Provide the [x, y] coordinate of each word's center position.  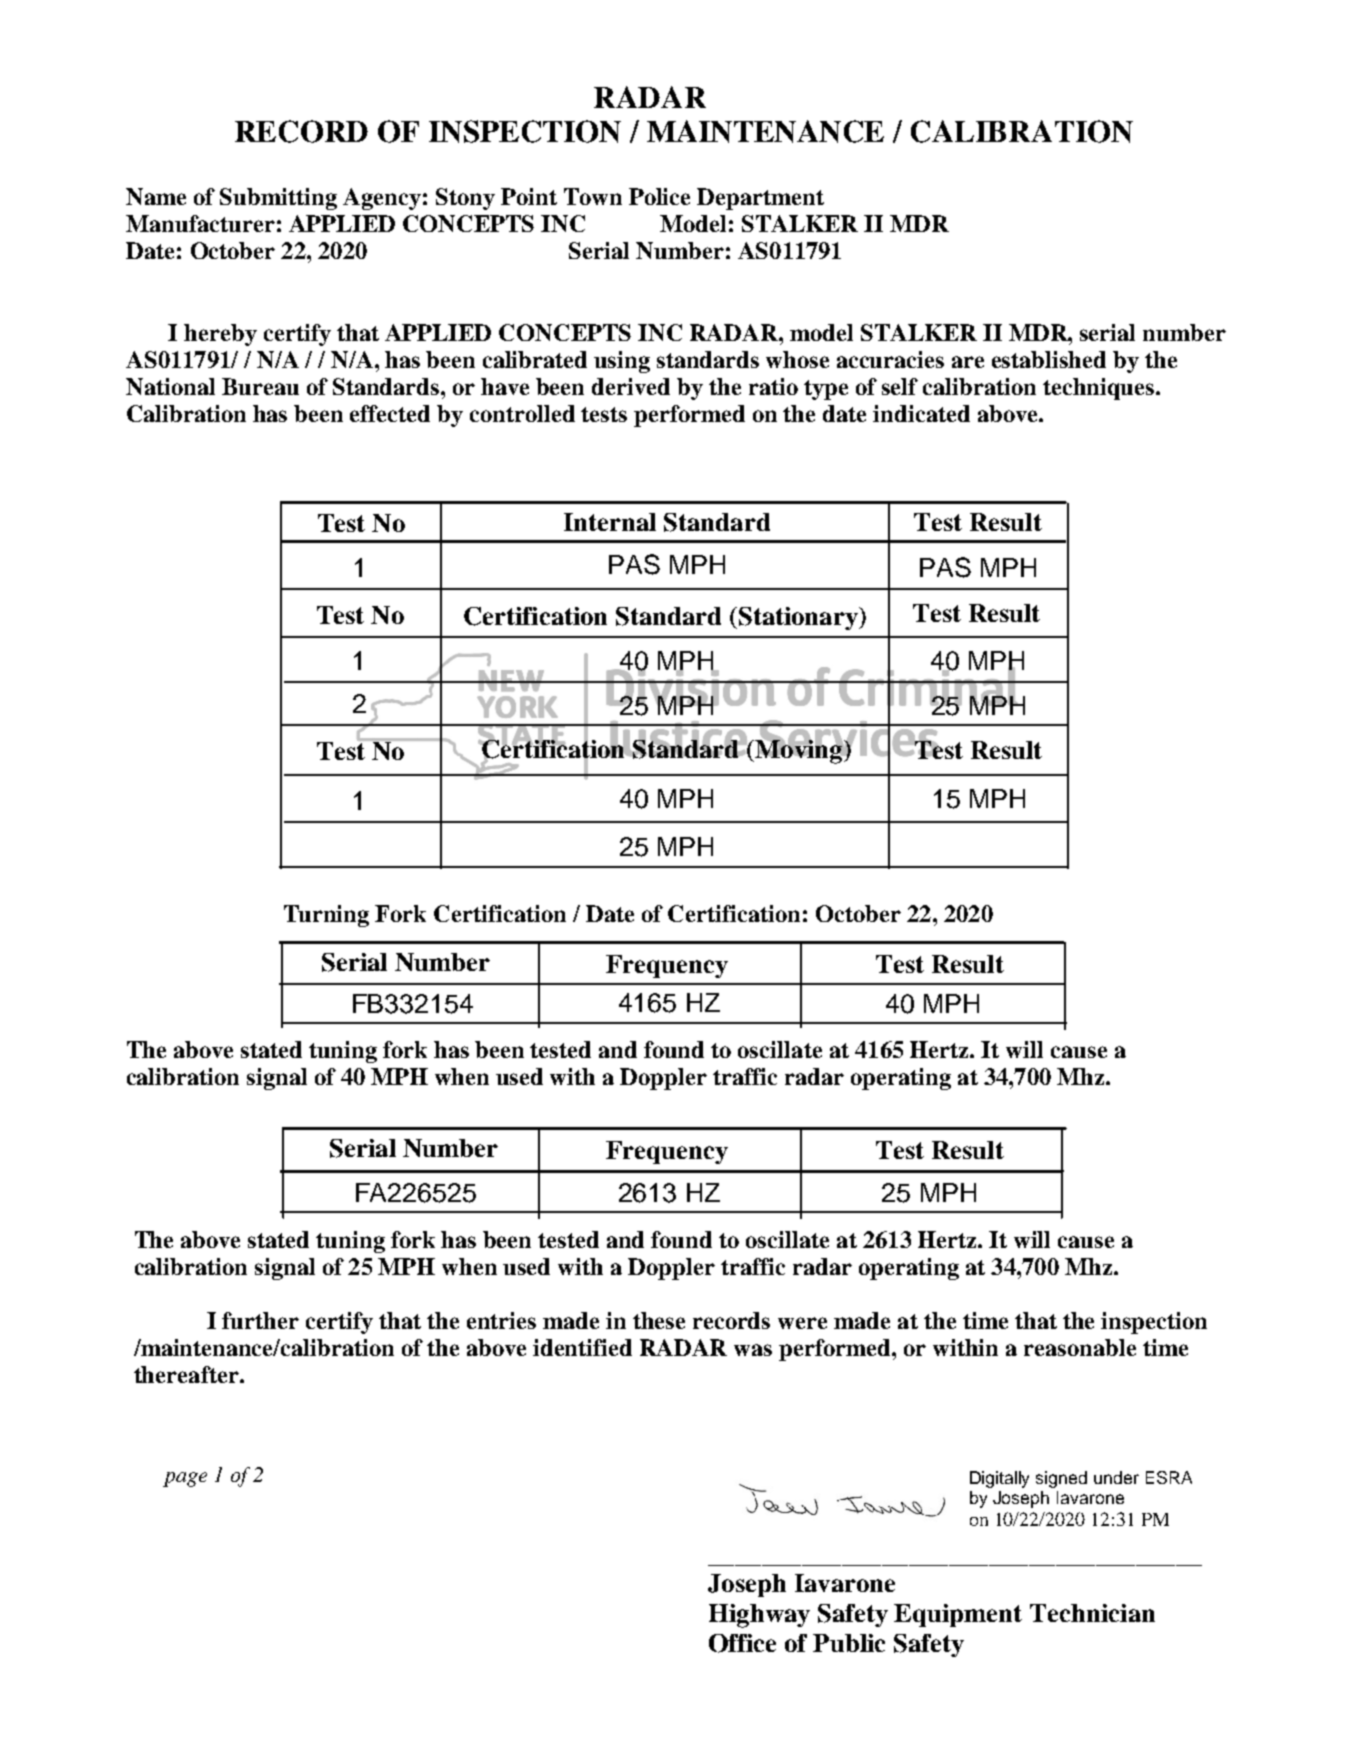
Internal [610, 522]
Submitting [278, 199]
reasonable [1080, 1347]
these [659, 1320]
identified [582, 1347]
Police [659, 196]
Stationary [798, 618]
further [260, 1320]
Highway [759, 1616]
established [1049, 359]
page [185, 1479]
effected [390, 413]
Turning [326, 916]
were [802, 1323]
